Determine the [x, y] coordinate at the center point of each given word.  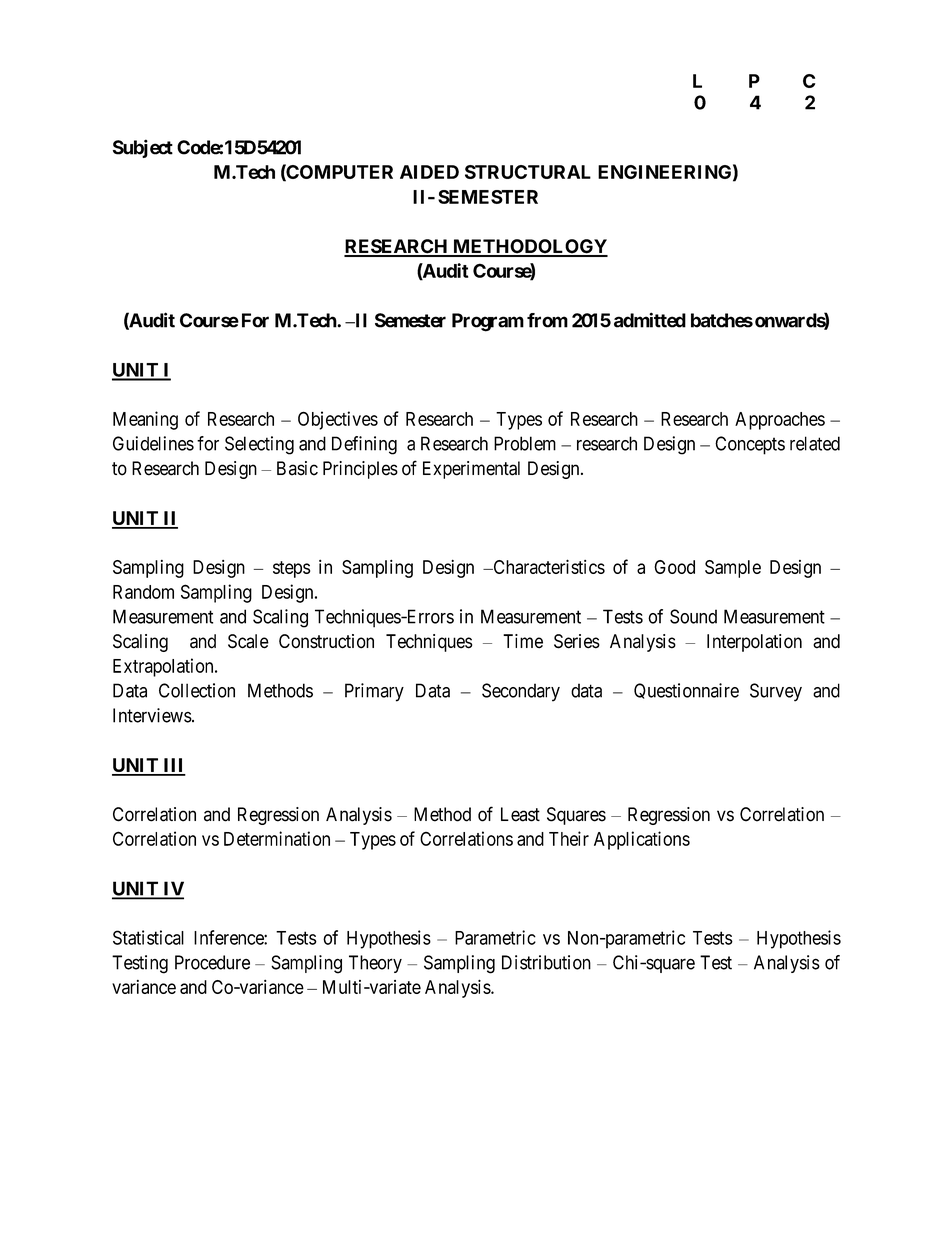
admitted [650, 320]
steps [291, 569]
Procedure [212, 962]
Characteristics [548, 566]
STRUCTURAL [528, 172]
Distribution [546, 962]
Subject [143, 148]
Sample [733, 569]
